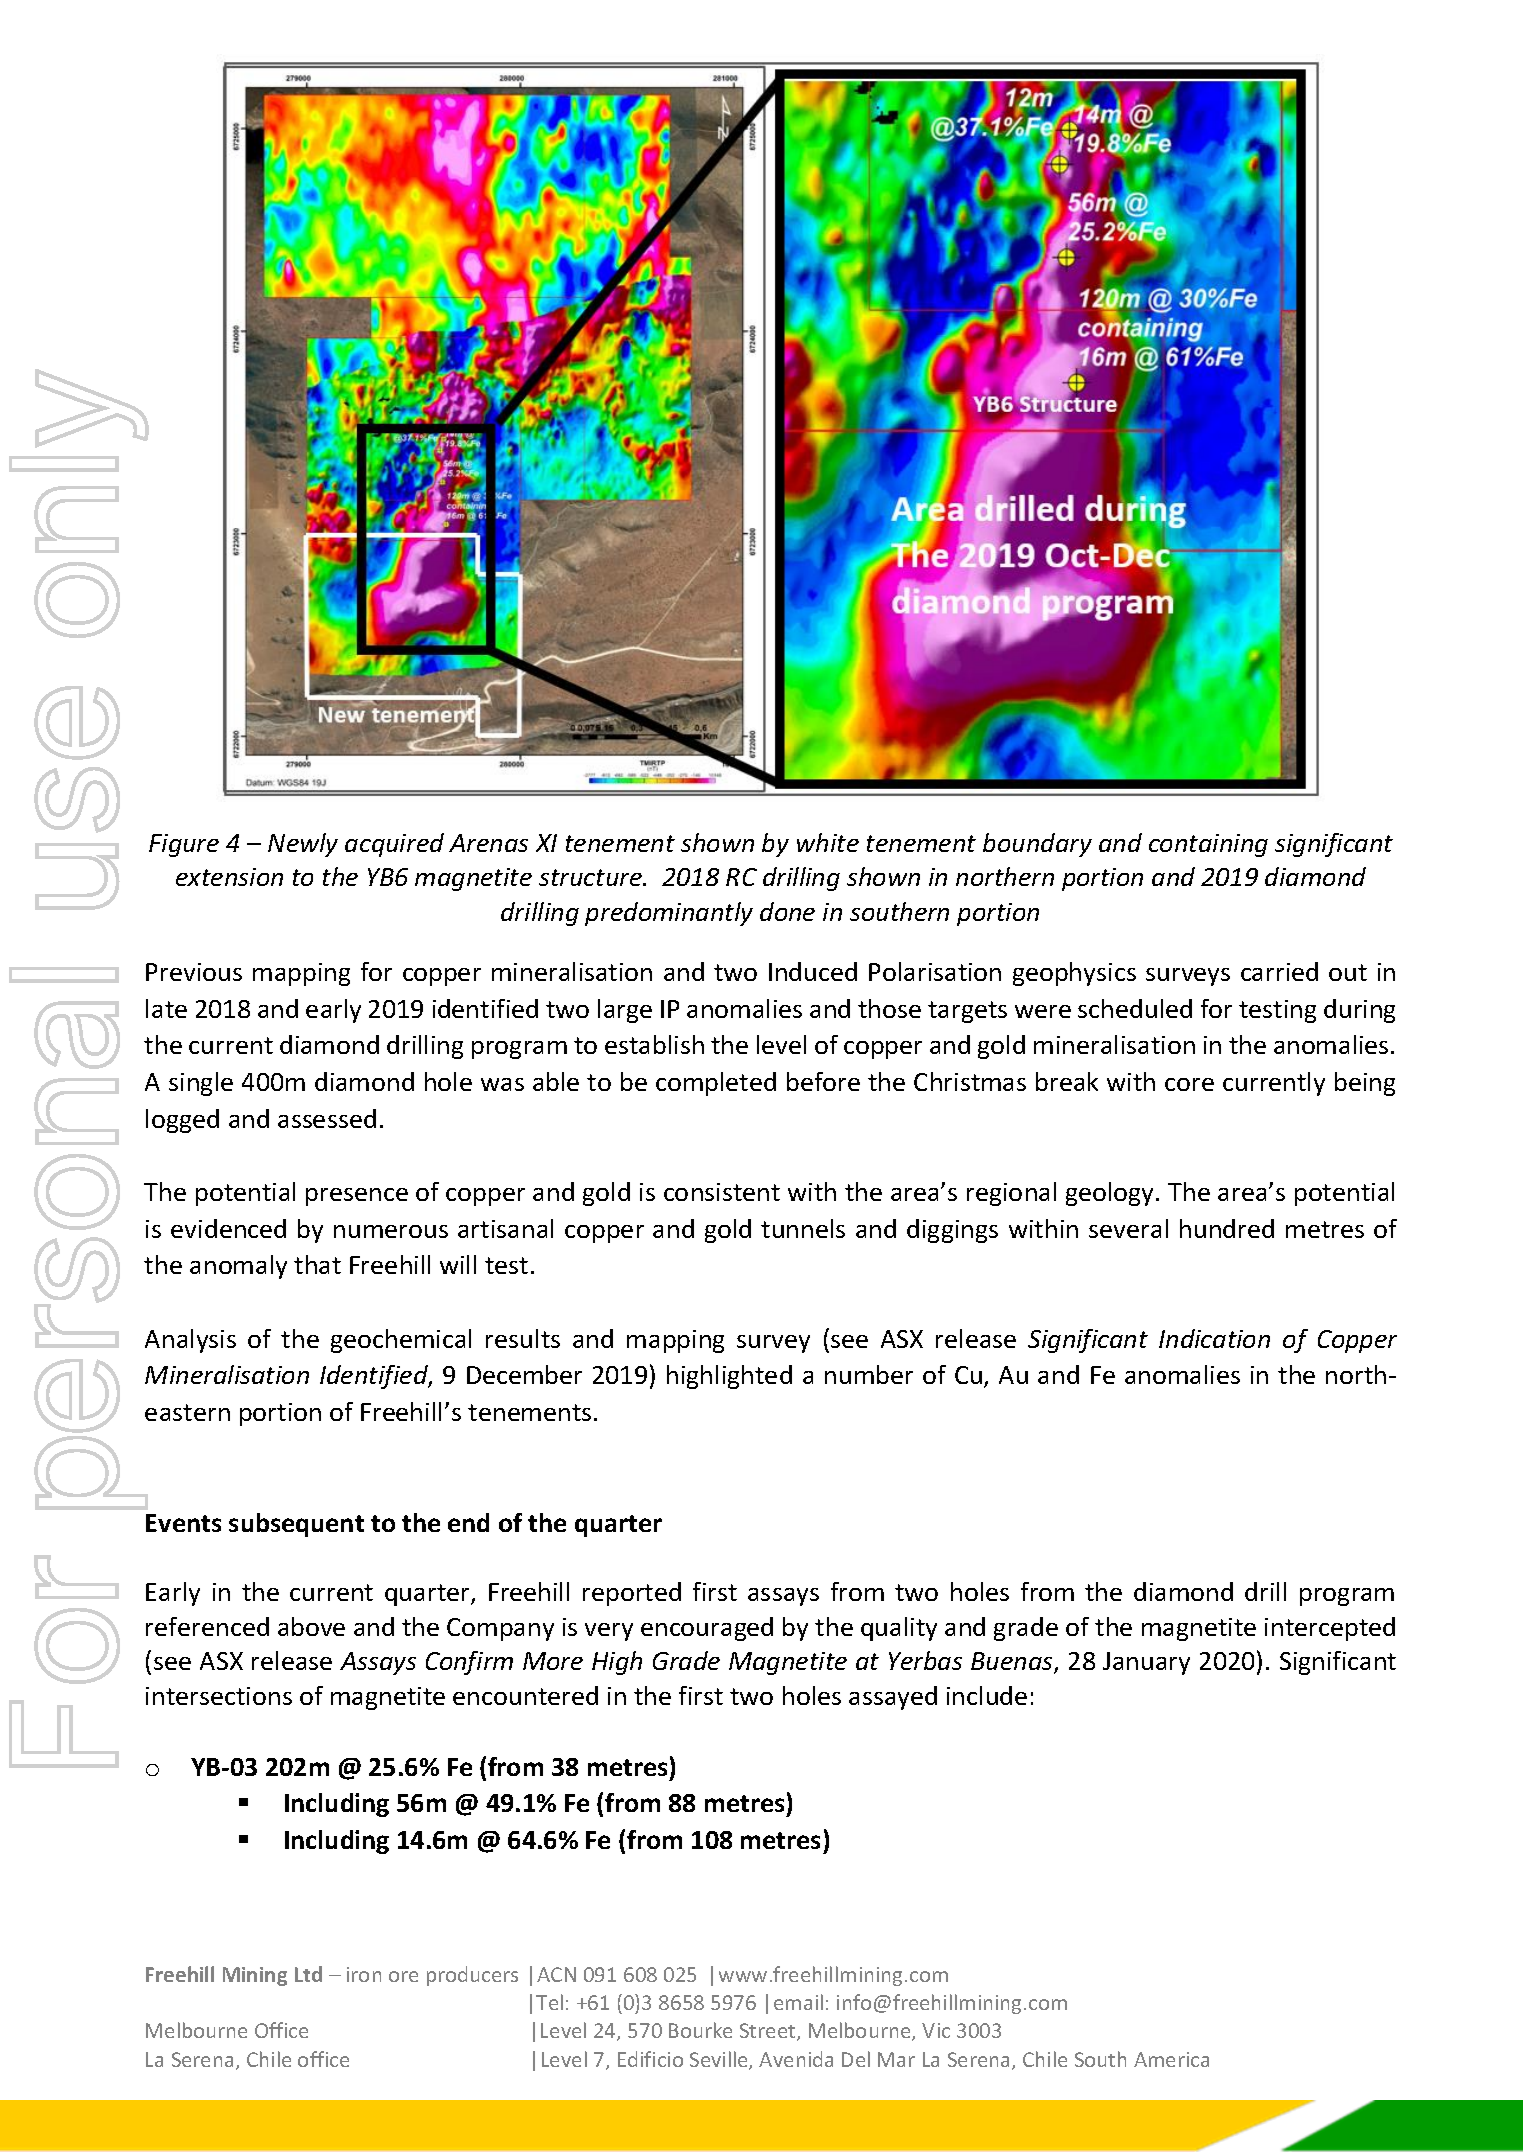  I want to click on Indication, so click(1214, 1338).
